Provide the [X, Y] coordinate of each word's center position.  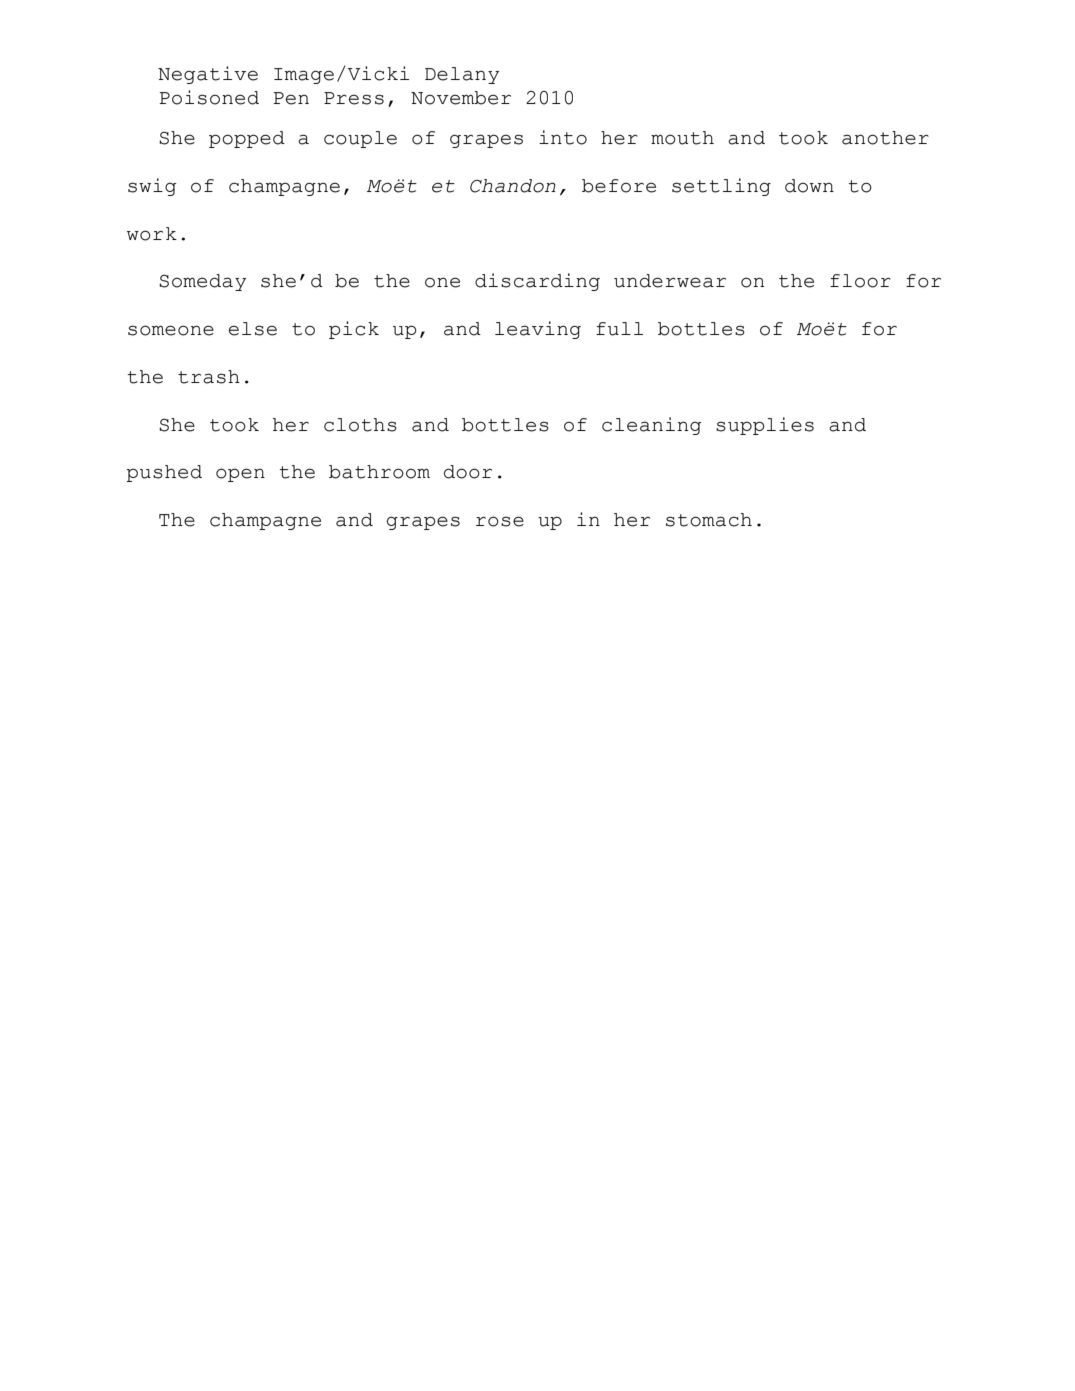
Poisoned [209, 97]
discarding [537, 282]
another [885, 138]
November [461, 98]
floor [860, 281]
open [240, 475]
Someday [202, 282]
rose [500, 521]
